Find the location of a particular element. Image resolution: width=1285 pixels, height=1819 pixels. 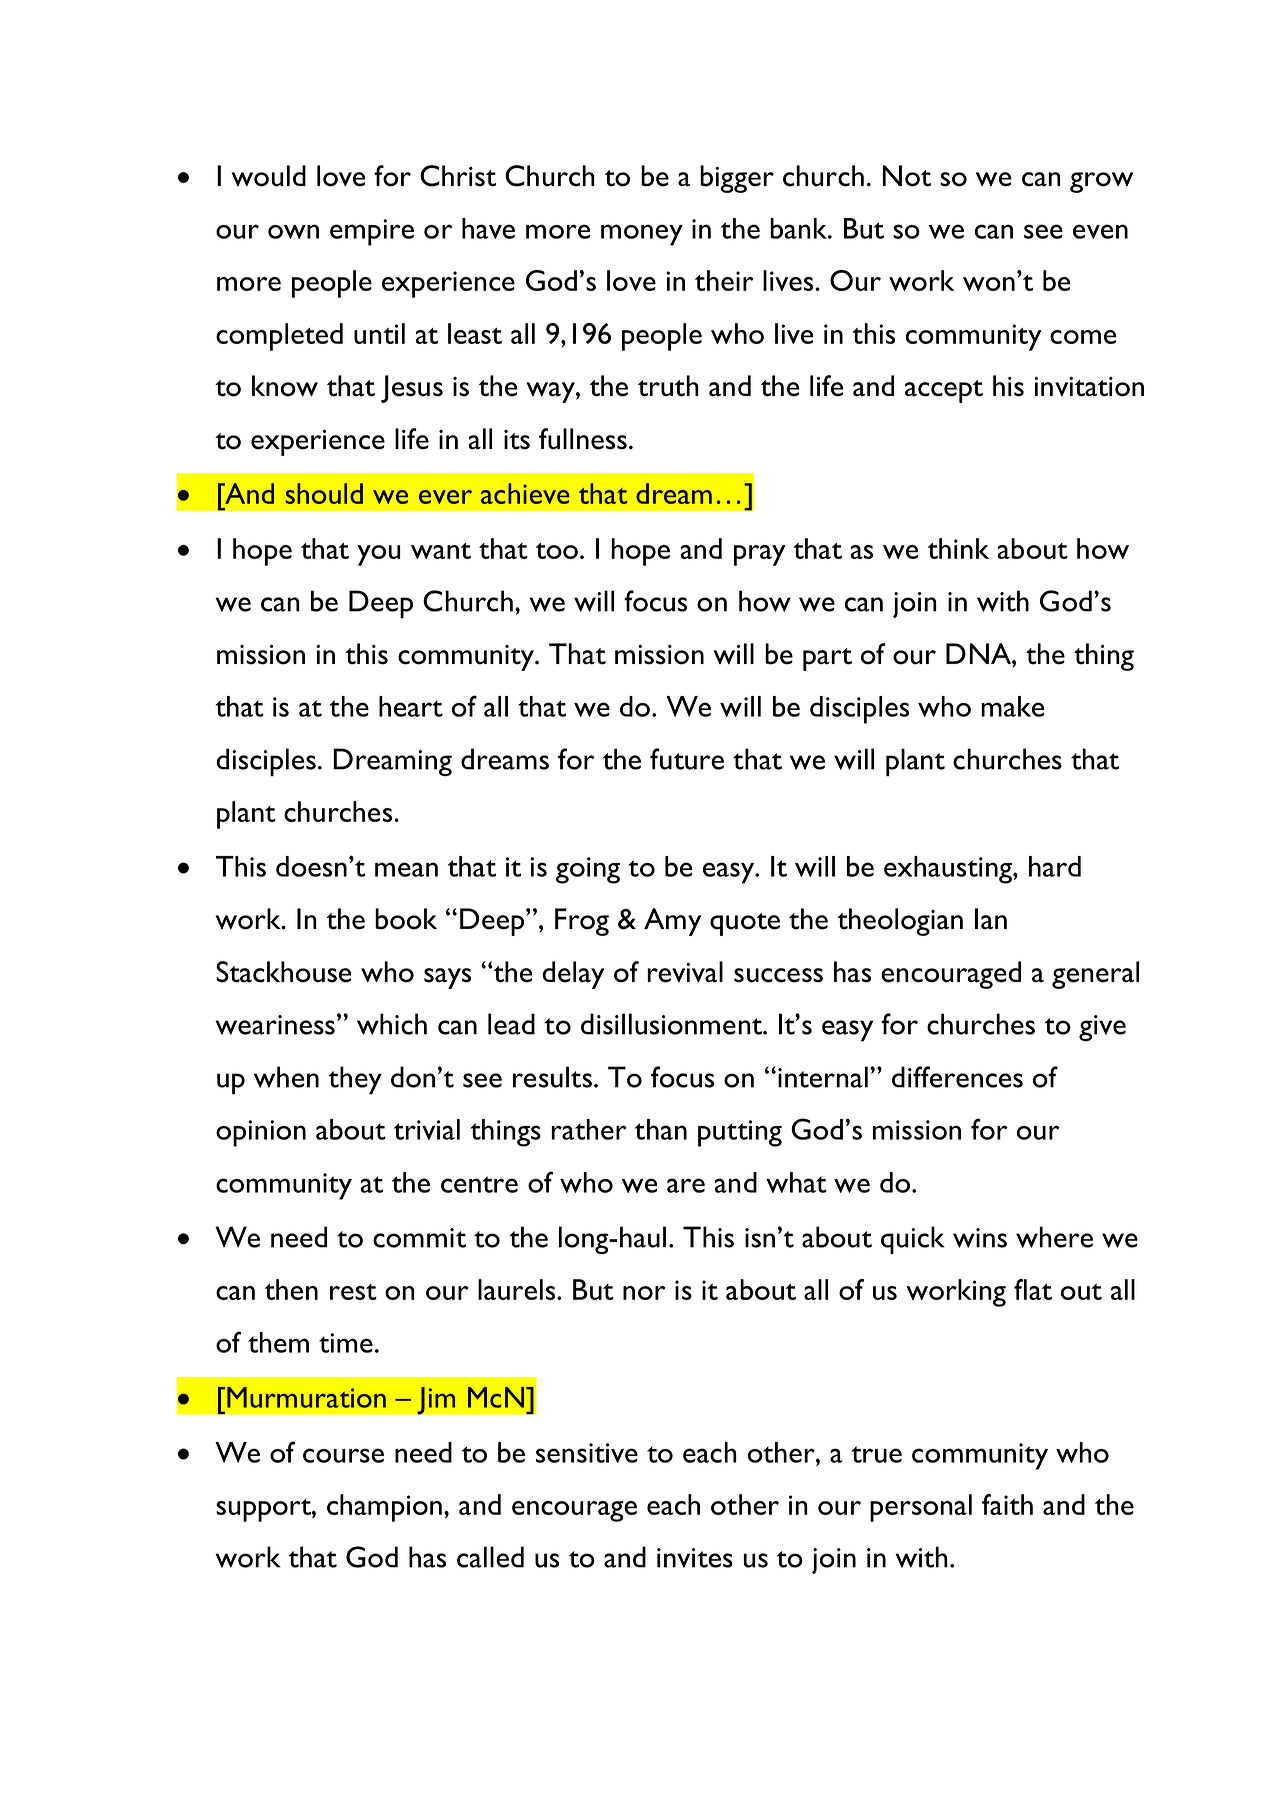

invites is located at coordinates (695, 1558).
